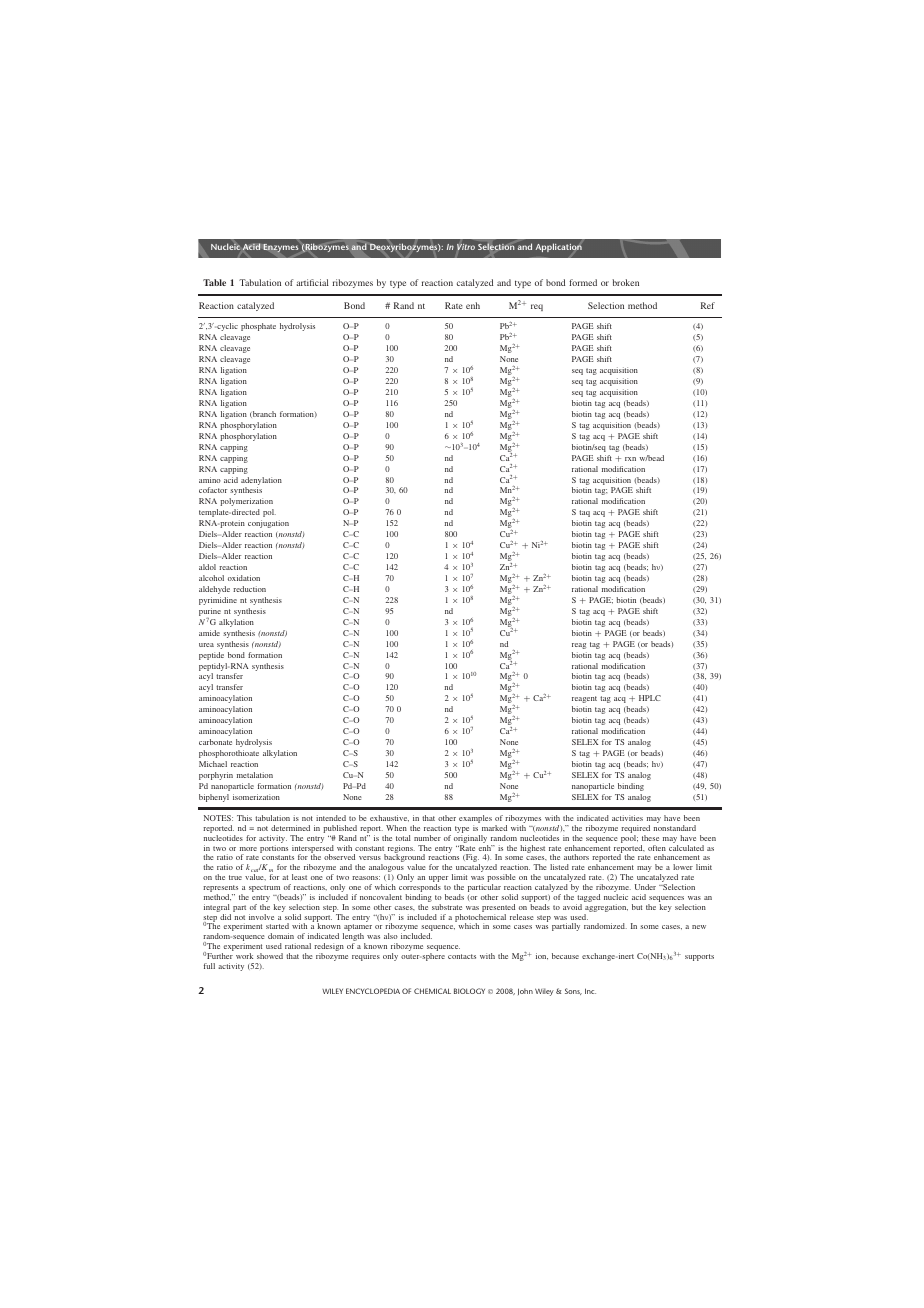  Describe the element at coordinates (281, 248) in the document. I see `Enzymes` at that location.
